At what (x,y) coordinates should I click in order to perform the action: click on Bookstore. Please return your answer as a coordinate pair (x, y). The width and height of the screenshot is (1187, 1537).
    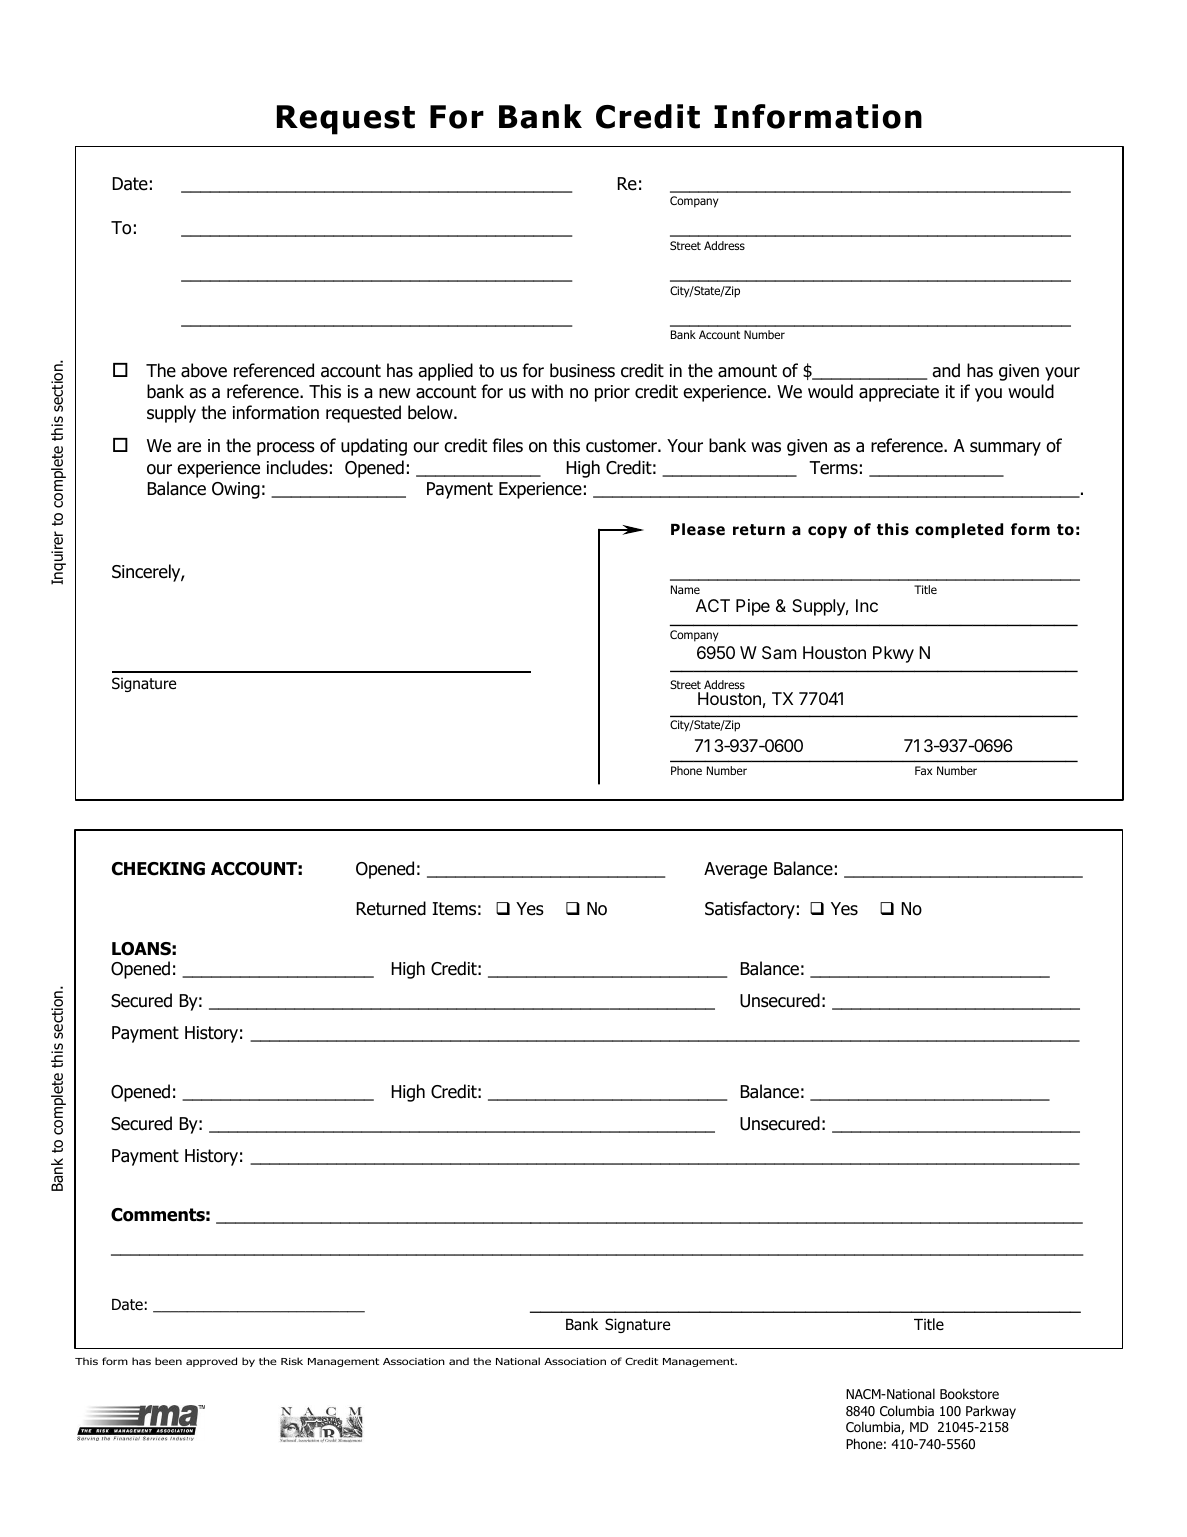
    Looking at the image, I should click on (969, 1394).
